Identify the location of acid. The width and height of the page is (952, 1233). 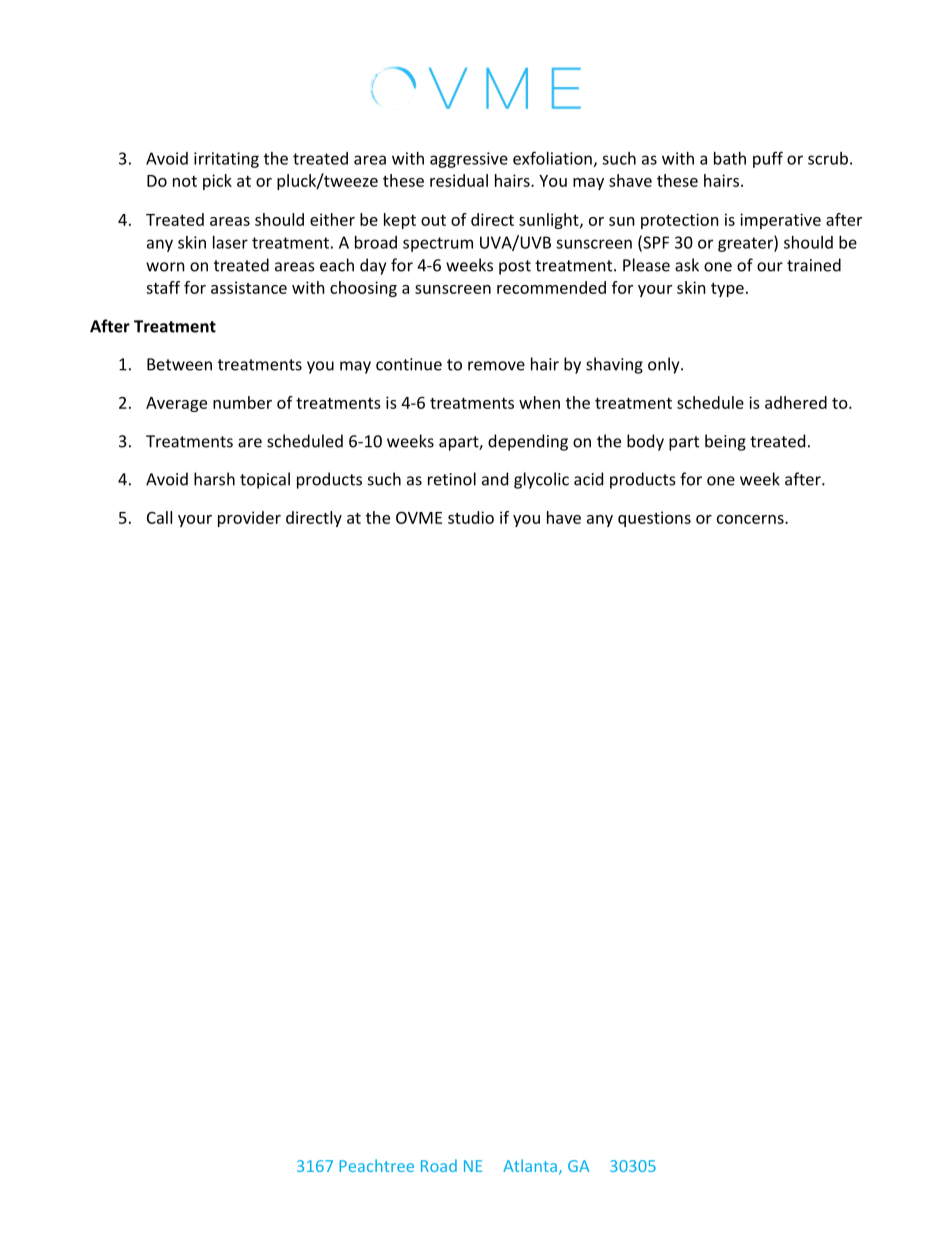
(588, 479).
